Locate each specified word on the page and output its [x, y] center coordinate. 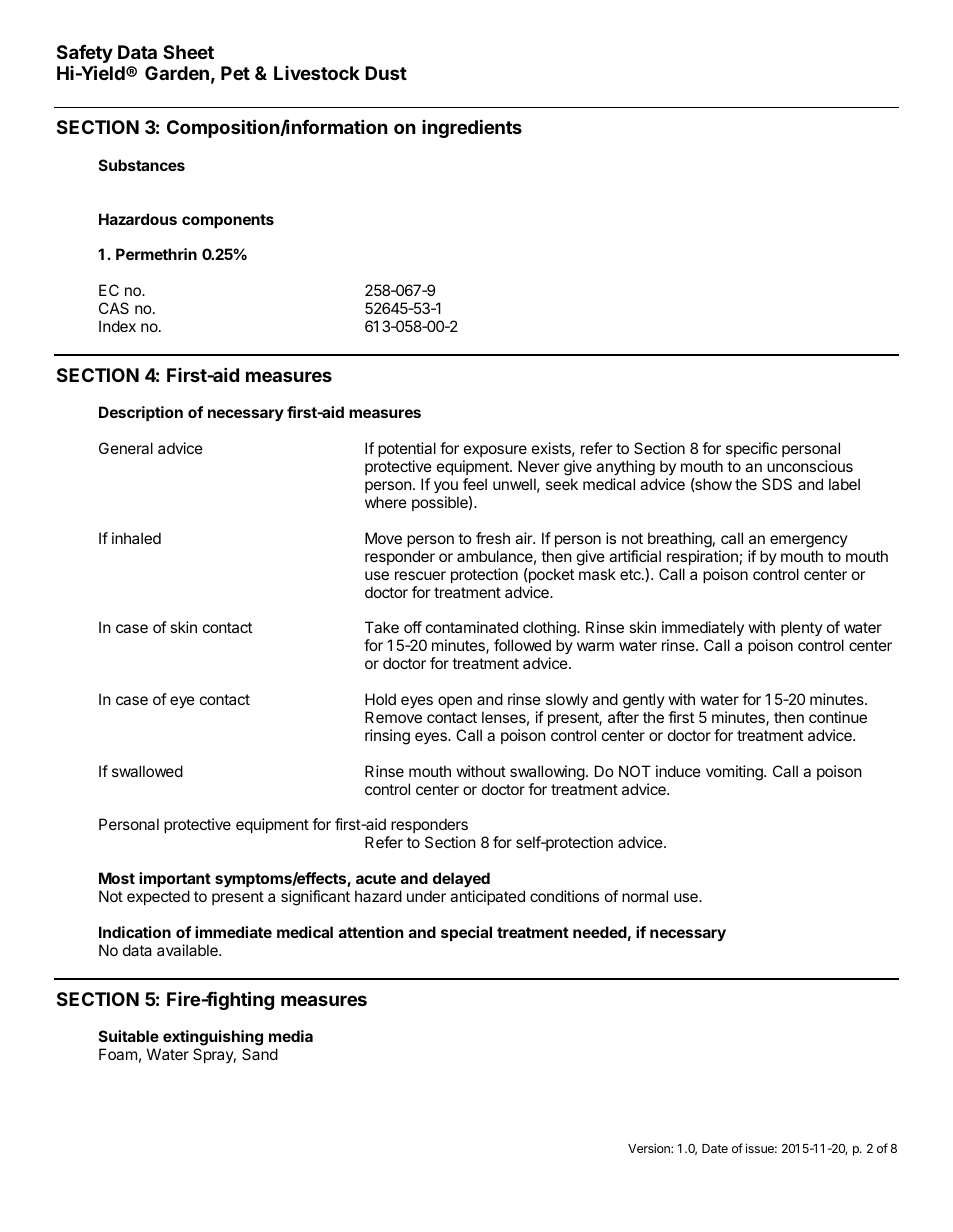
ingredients [472, 128]
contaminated [472, 627]
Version [650, 1148]
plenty [802, 628]
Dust [386, 73]
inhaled [136, 538]
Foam [118, 1054]
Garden [177, 73]
